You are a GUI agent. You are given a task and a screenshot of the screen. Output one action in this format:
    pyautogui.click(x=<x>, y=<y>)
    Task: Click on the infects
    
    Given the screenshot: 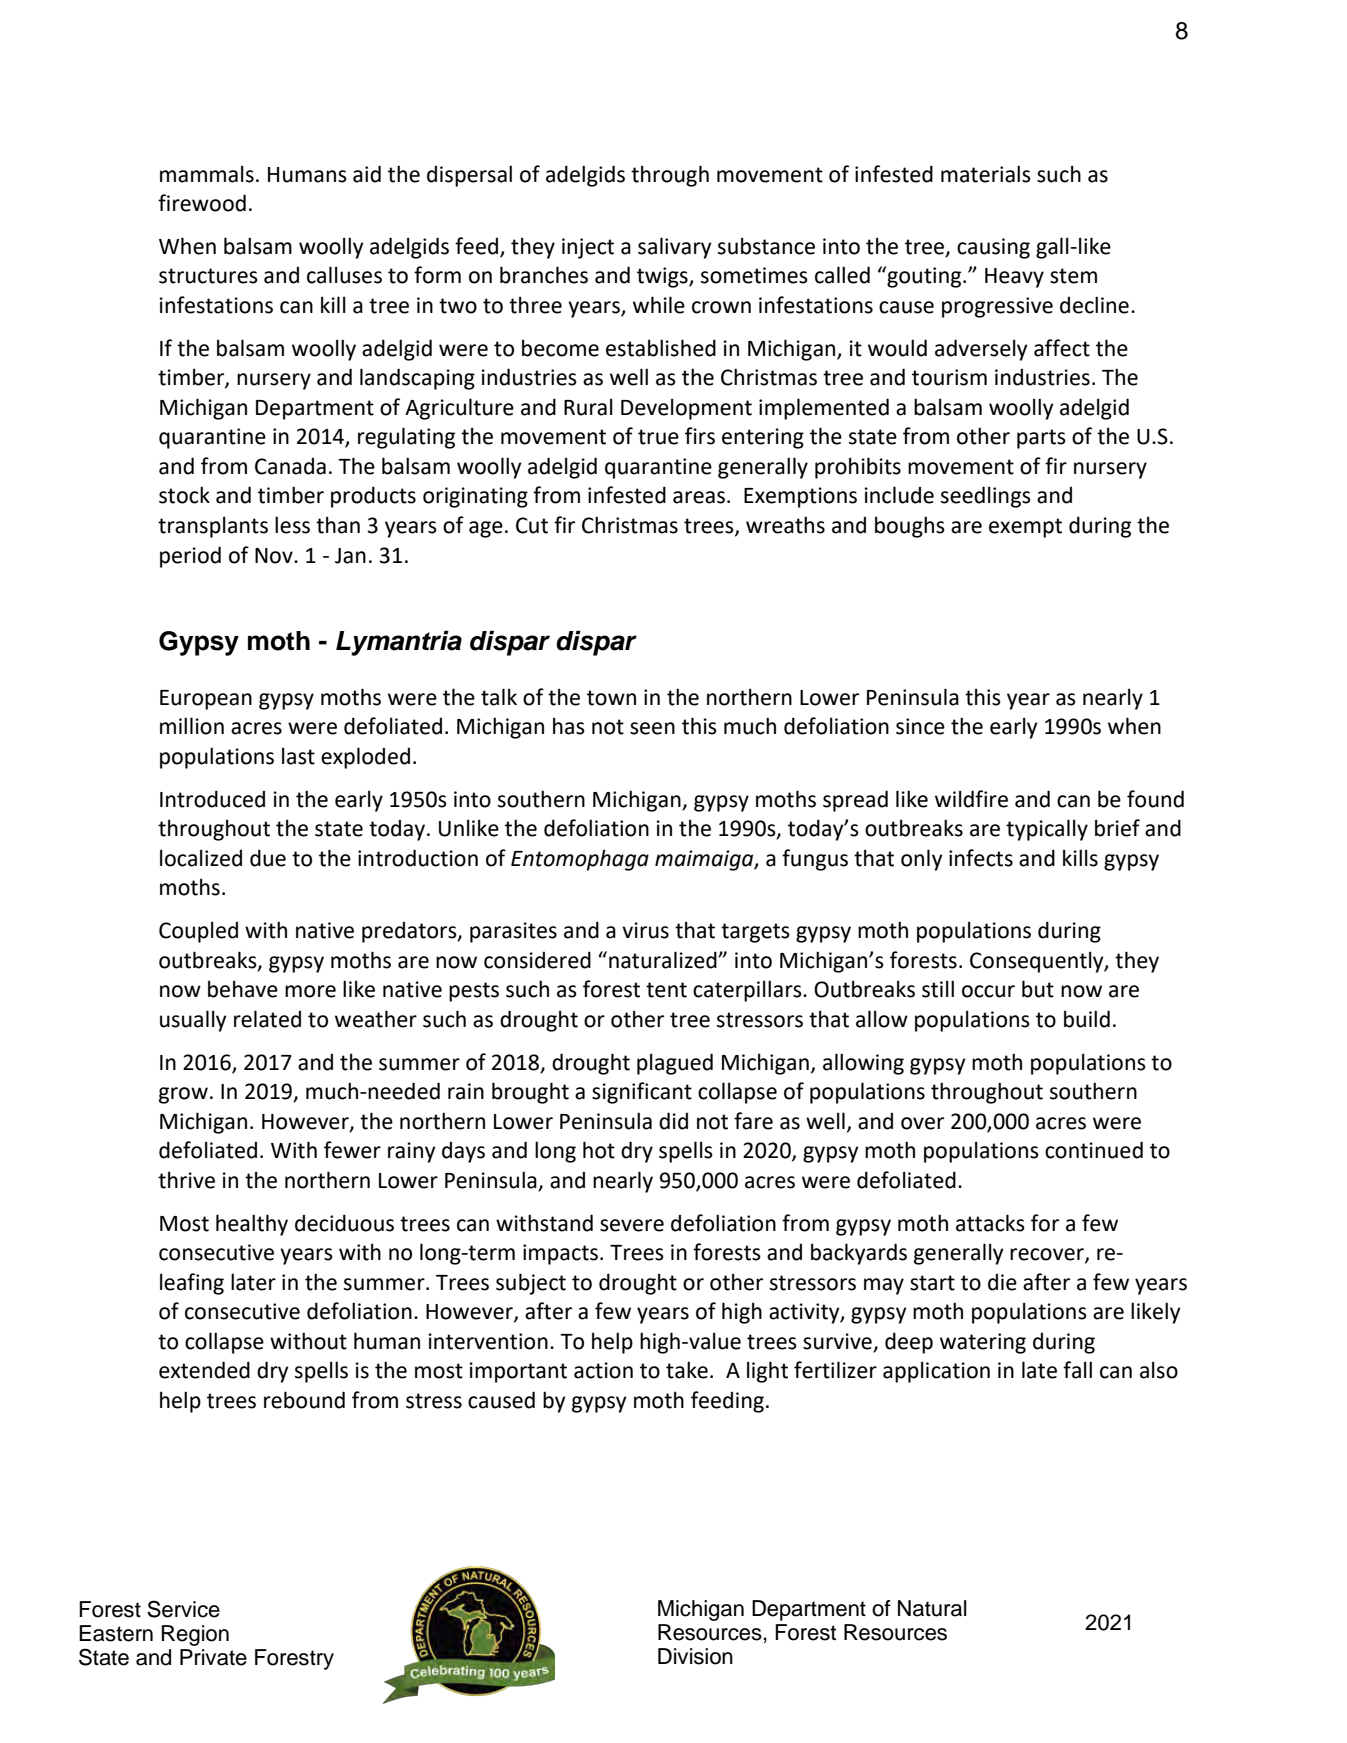 What is the action you would take?
    pyautogui.click(x=981, y=858)
